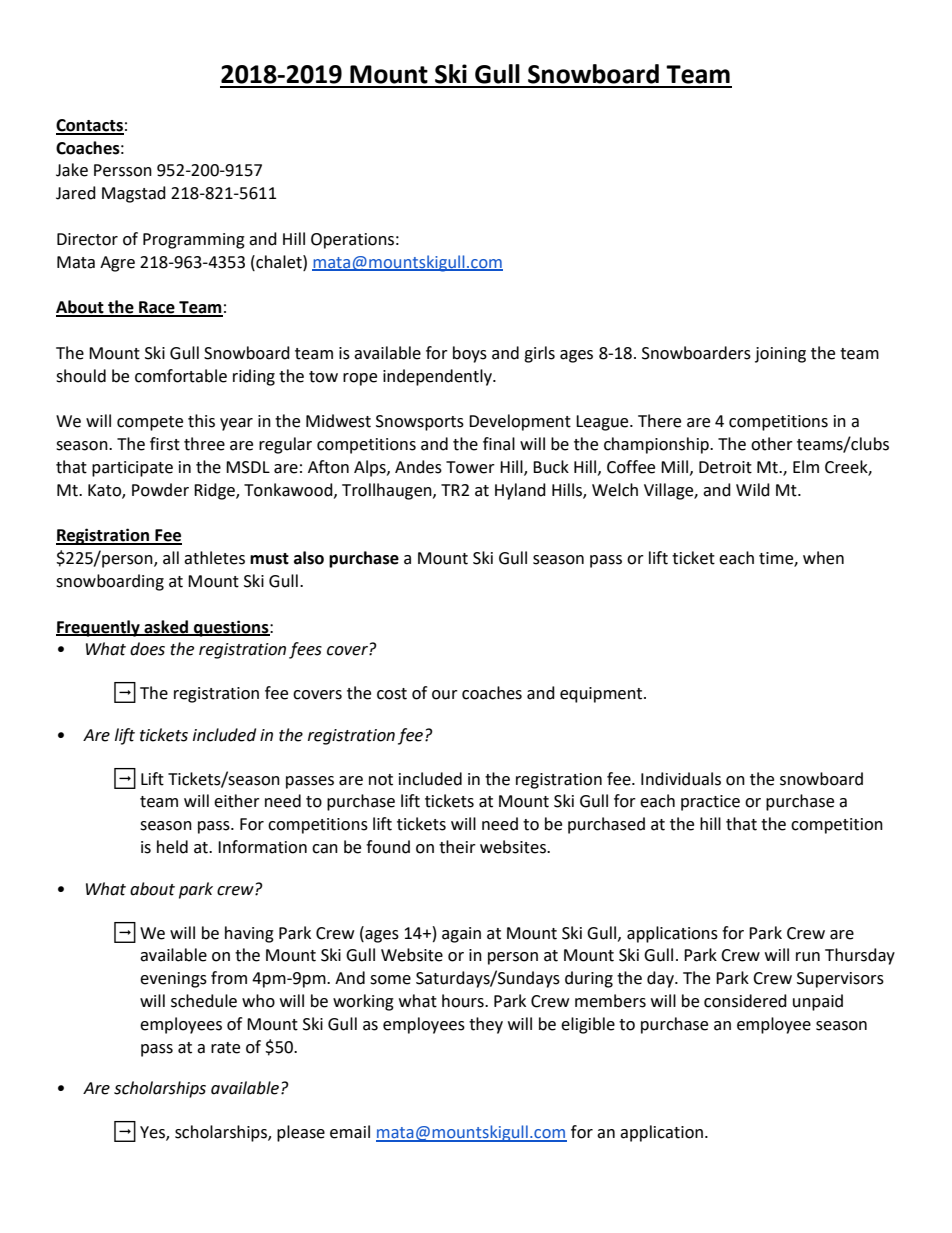 The height and width of the page is (1233, 952). Describe the element at coordinates (225, 1048) in the page. I see `rate` at that location.
